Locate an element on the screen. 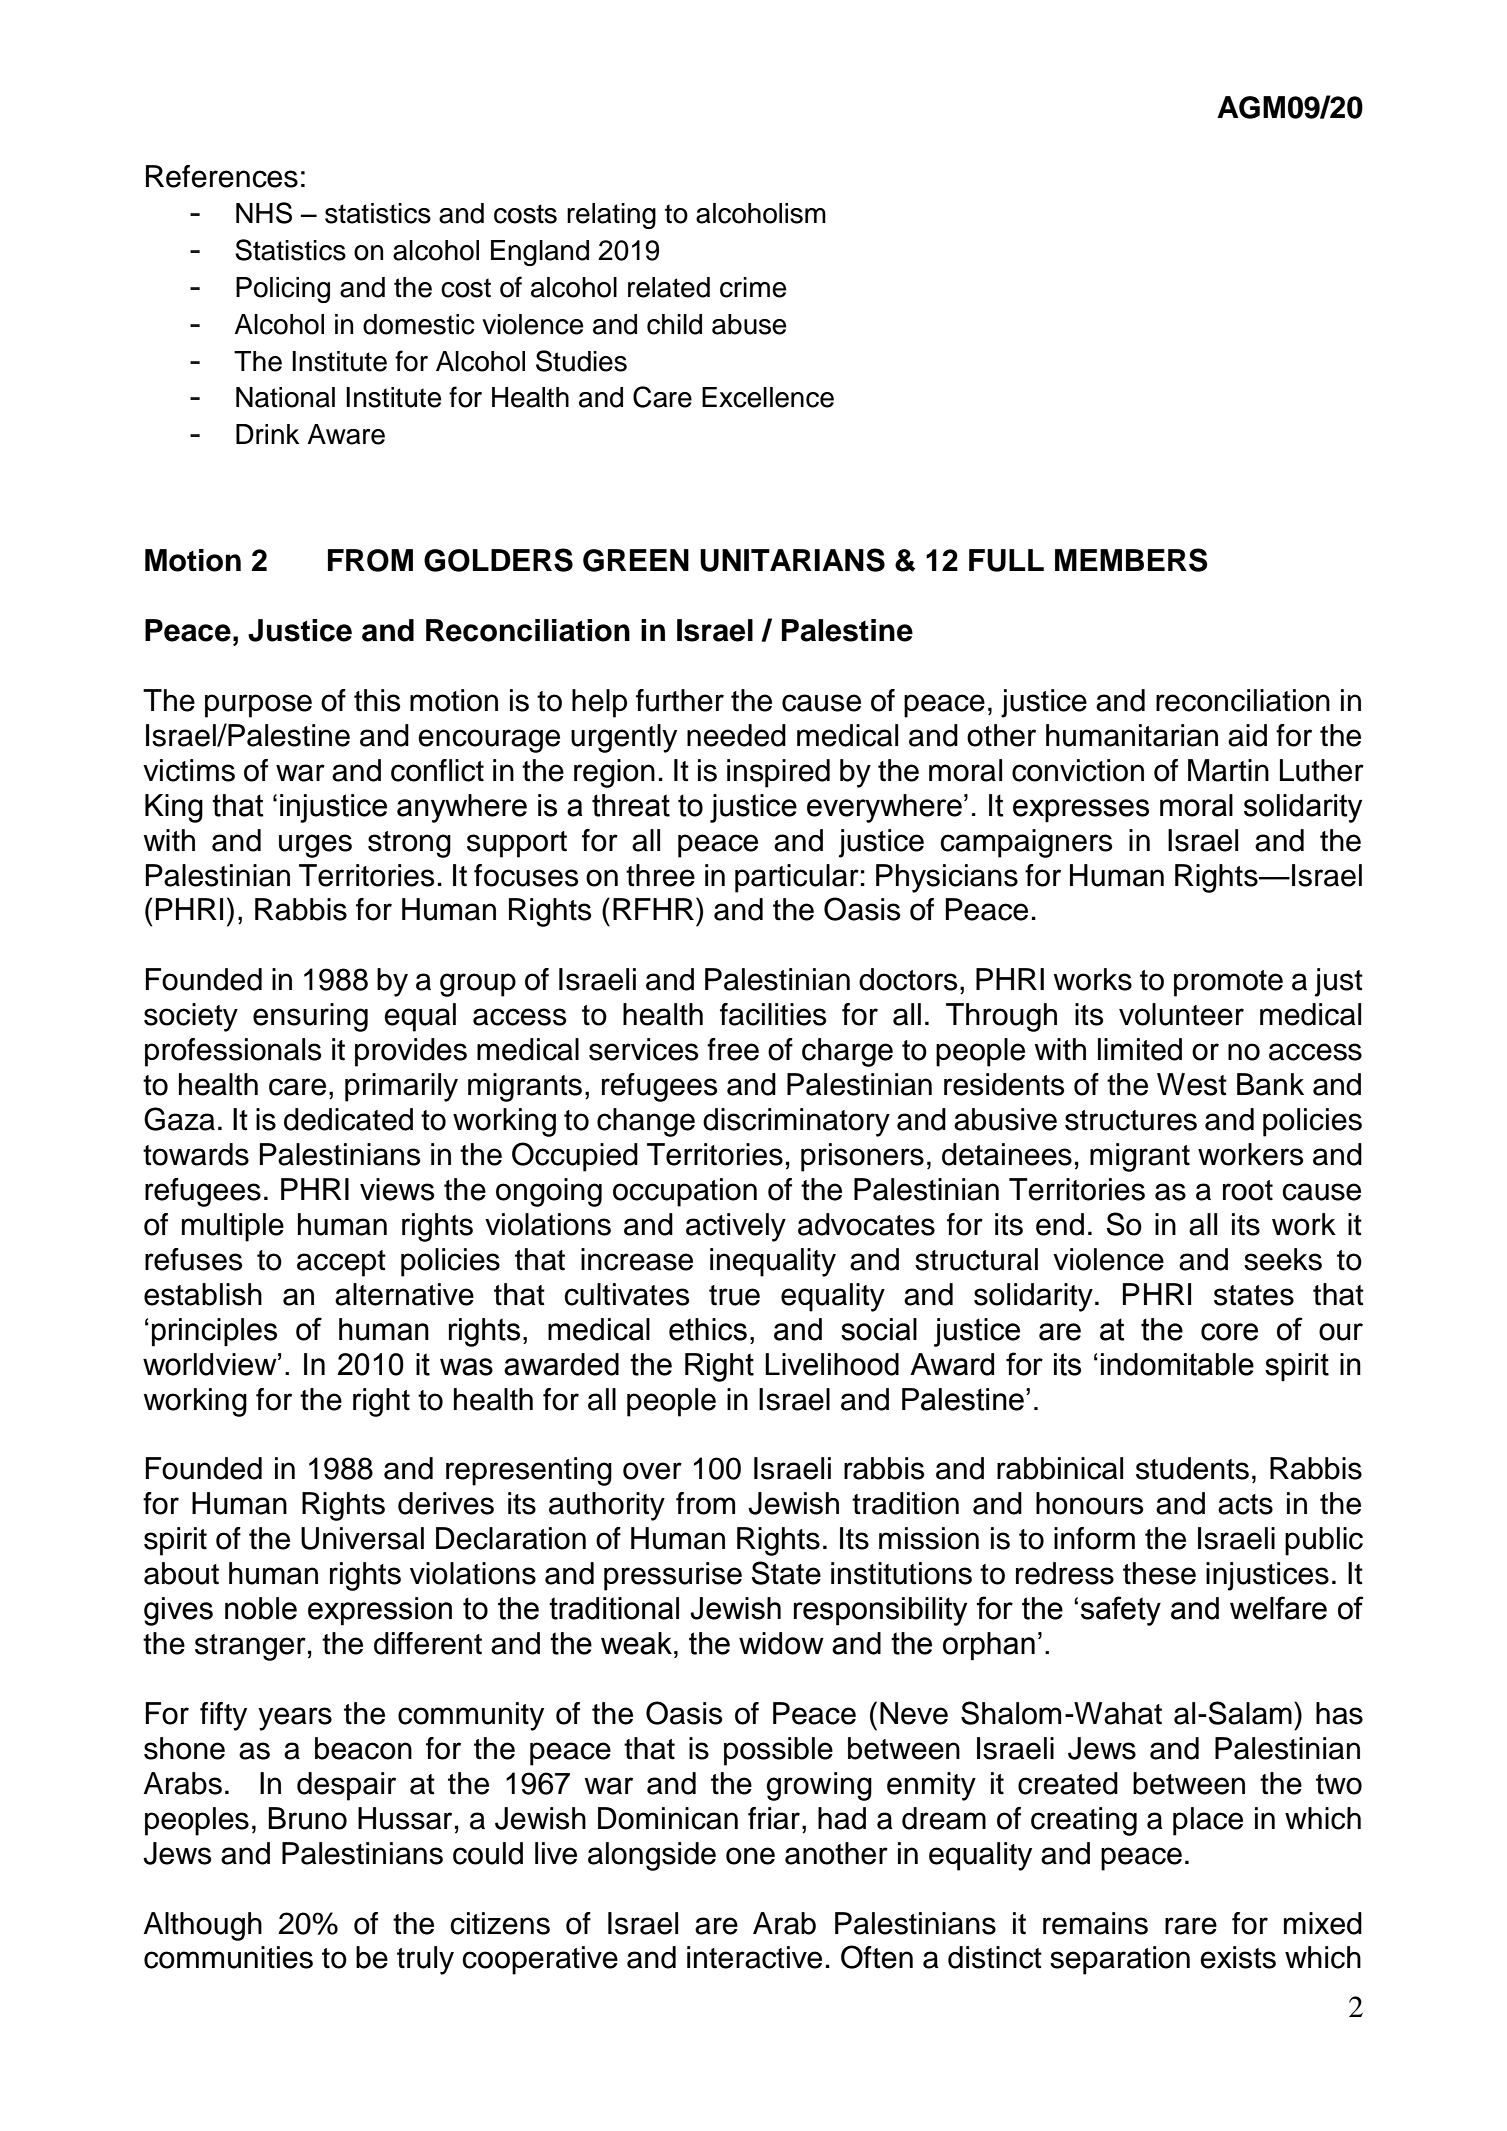 This screenshot has width=1507, height=2131. Universal is located at coordinates (362, 1538).
